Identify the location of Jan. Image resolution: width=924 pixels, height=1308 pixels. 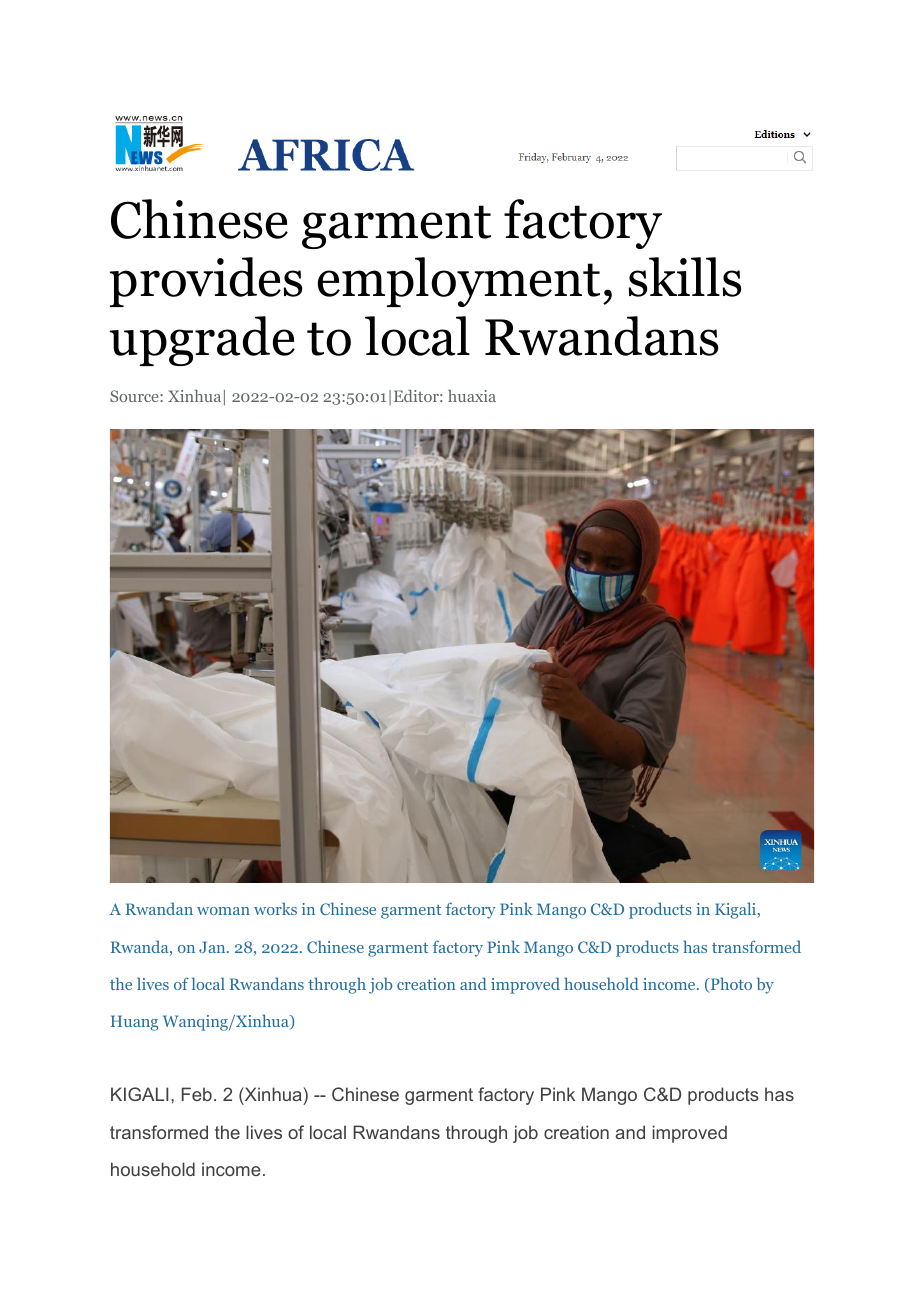
(213, 947).
